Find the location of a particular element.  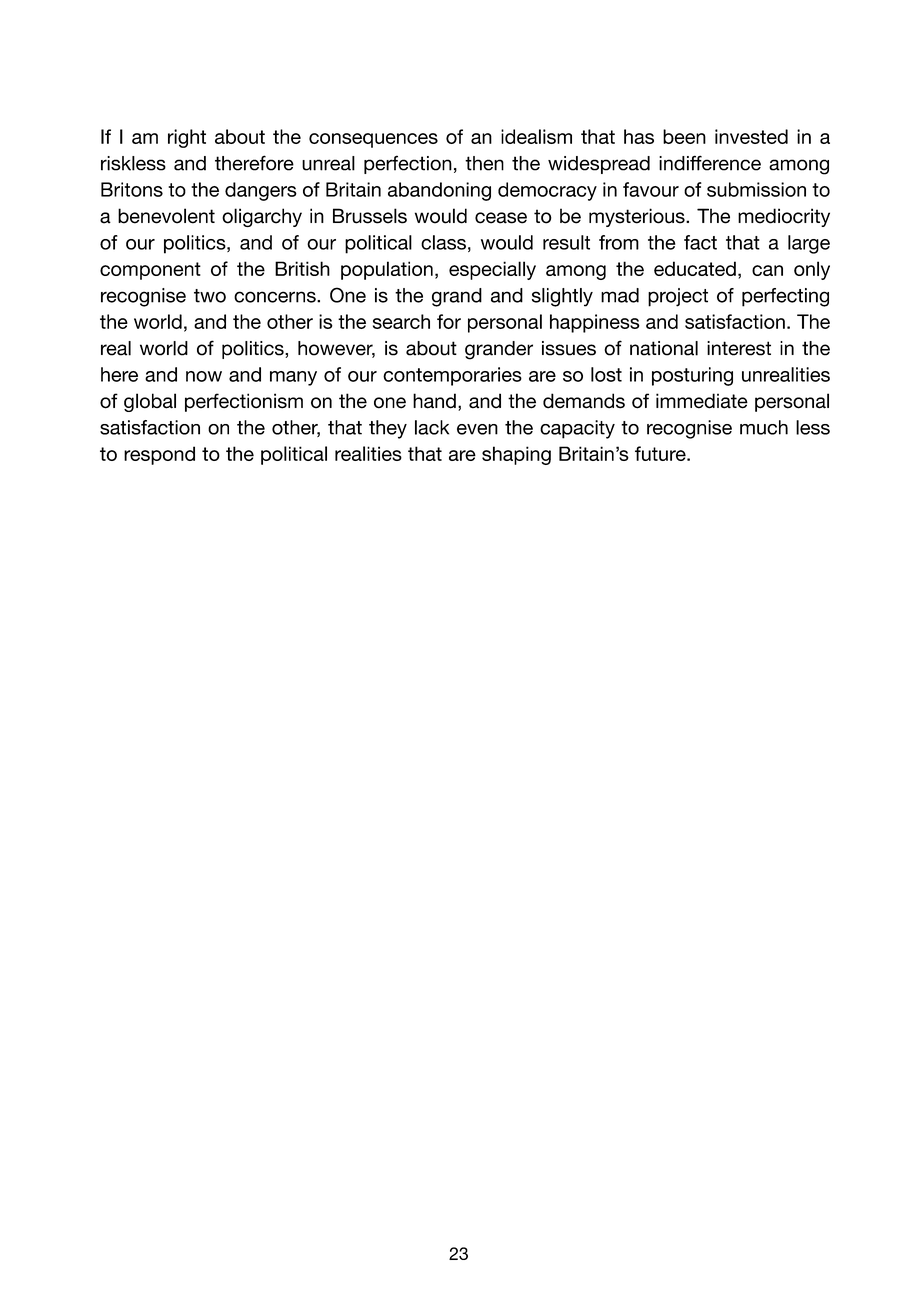

project is located at coordinates (678, 297).
